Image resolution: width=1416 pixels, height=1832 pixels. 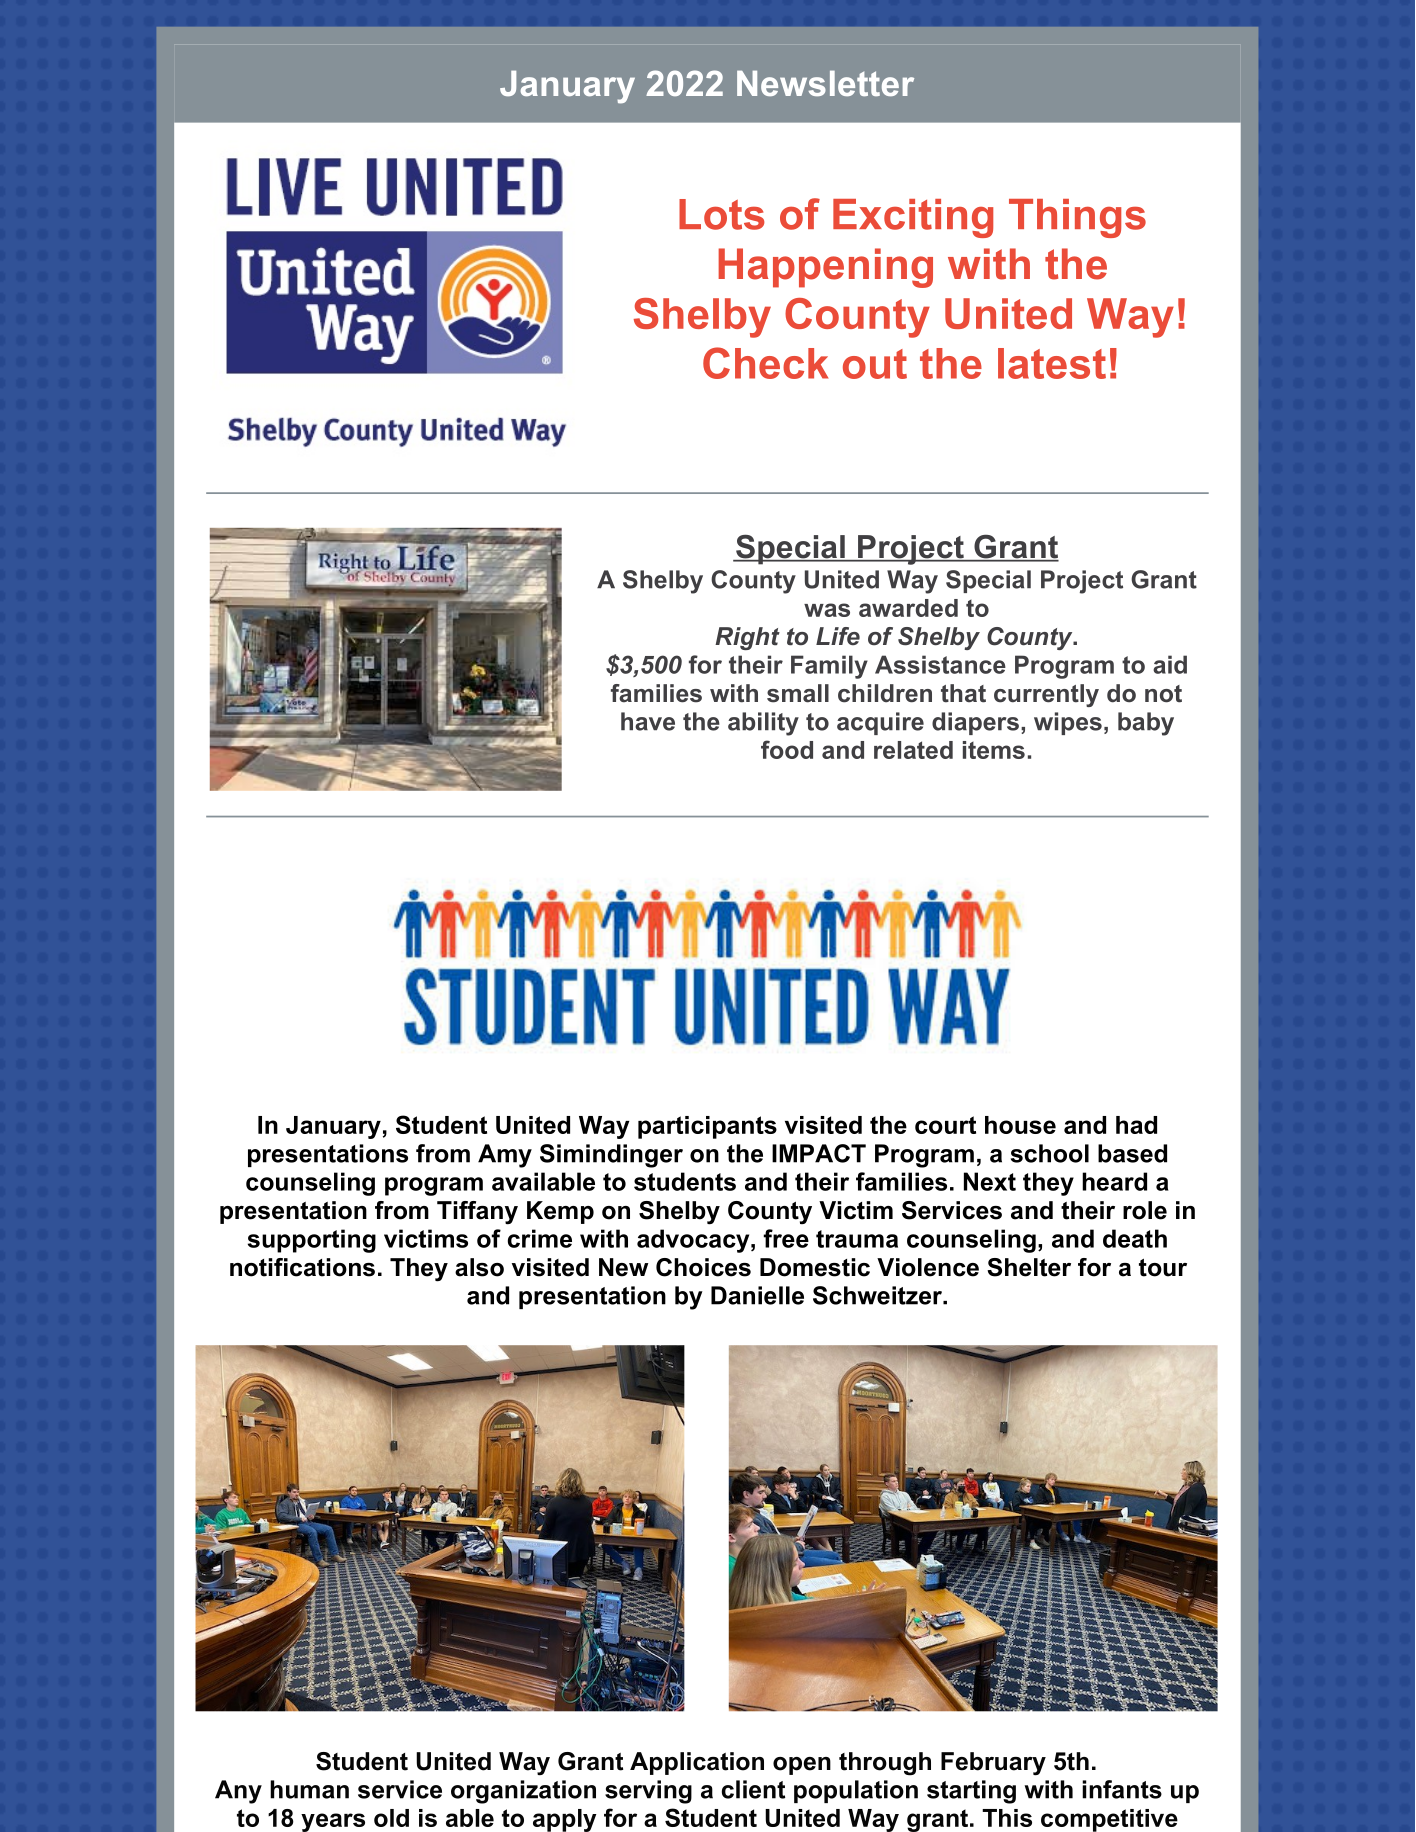 I want to click on Tiffany, so click(x=477, y=1213).
